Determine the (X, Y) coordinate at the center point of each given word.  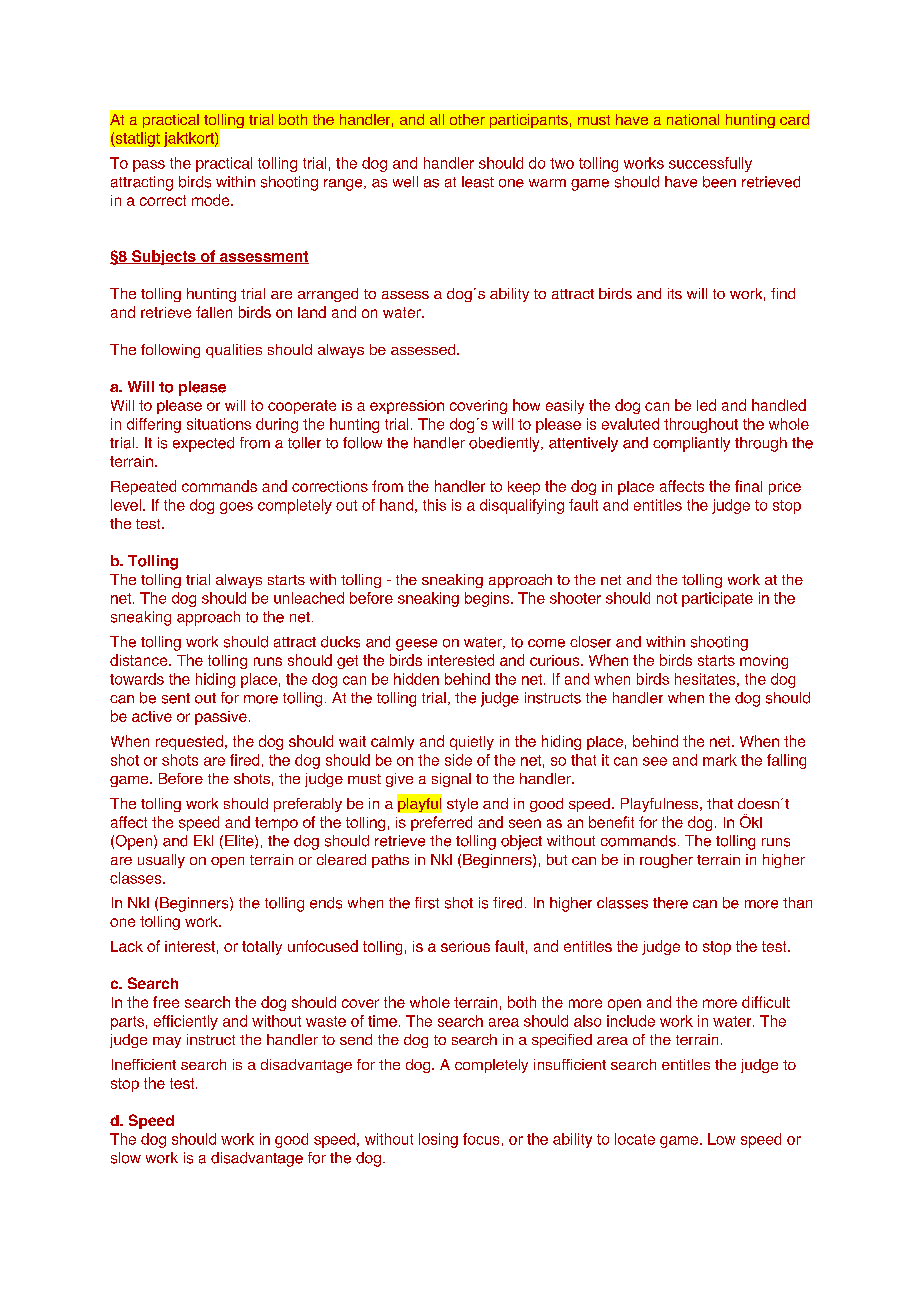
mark (720, 760)
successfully (710, 164)
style (462, 805)
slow (126, 1158)
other (467, 119)
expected (203, 444)
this (434, 505)
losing (438, 1140)
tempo (276, 824)
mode (212, 200)
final (748, 486)
